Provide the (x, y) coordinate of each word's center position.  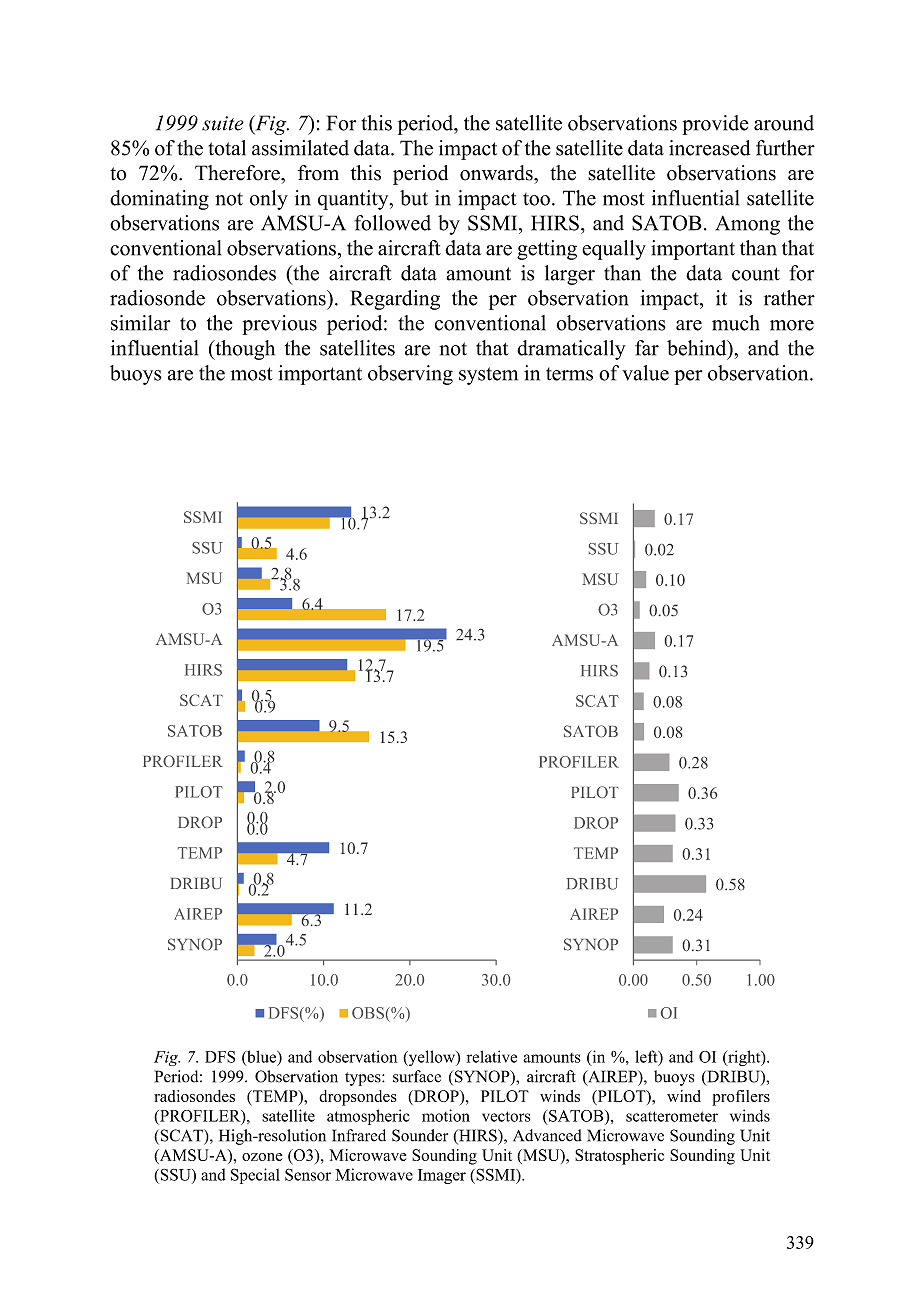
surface (417, 1076)
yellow (431, 1058)
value (645, 373)
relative (492, 1056)
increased (710, 148)
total (227, 148)
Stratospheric (619, 1157)
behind (698, 348)
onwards (497, 173)
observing (410, 375)
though (244, 350)
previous (279, 325)
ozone (262, 1157)
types (364, 1079)
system (488, 376)
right (744, 1058)
